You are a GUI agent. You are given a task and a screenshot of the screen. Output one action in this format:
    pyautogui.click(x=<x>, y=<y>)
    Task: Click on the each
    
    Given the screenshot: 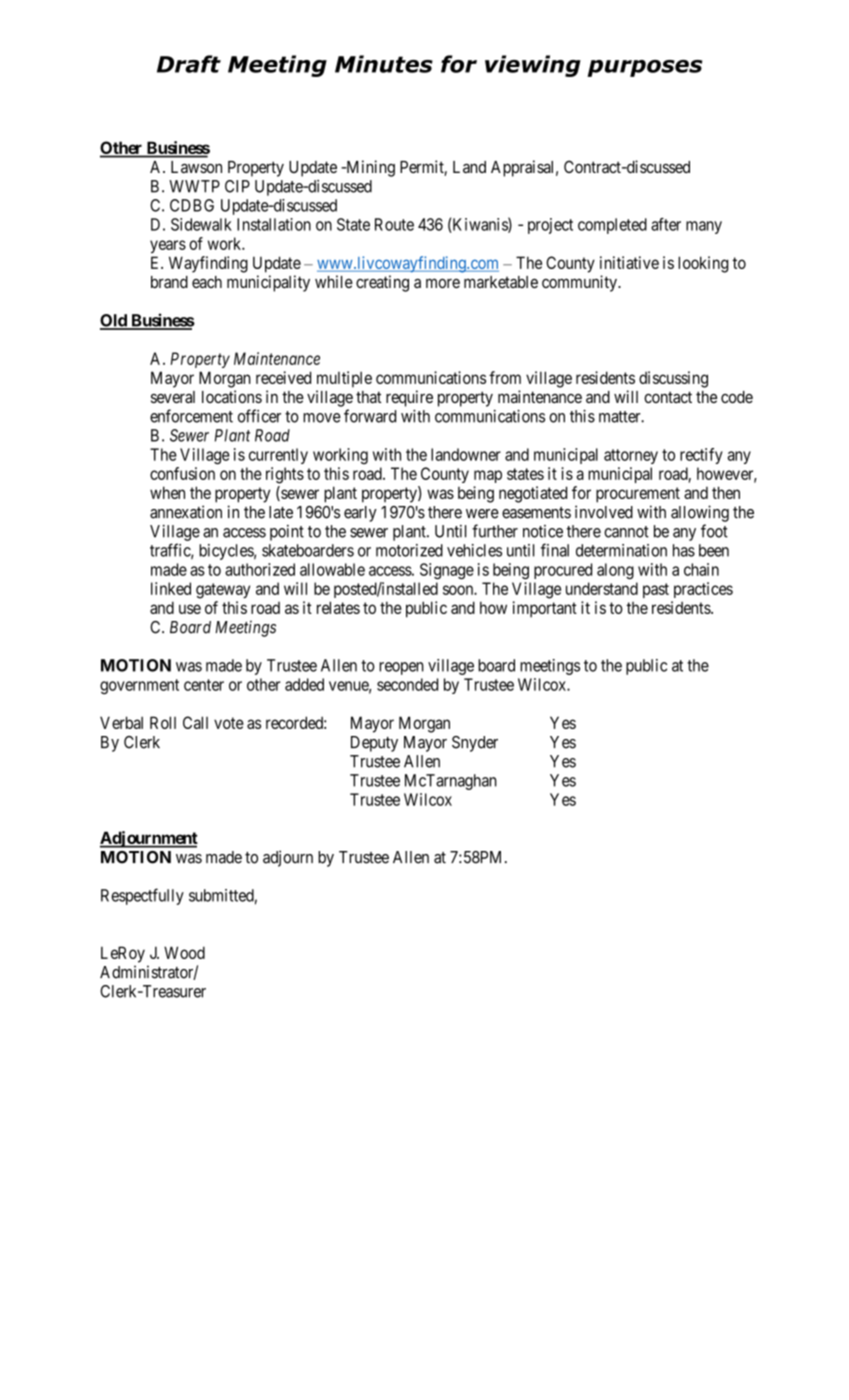 What is the action you would take?
    pyautogui.click(x=207, y=282)
